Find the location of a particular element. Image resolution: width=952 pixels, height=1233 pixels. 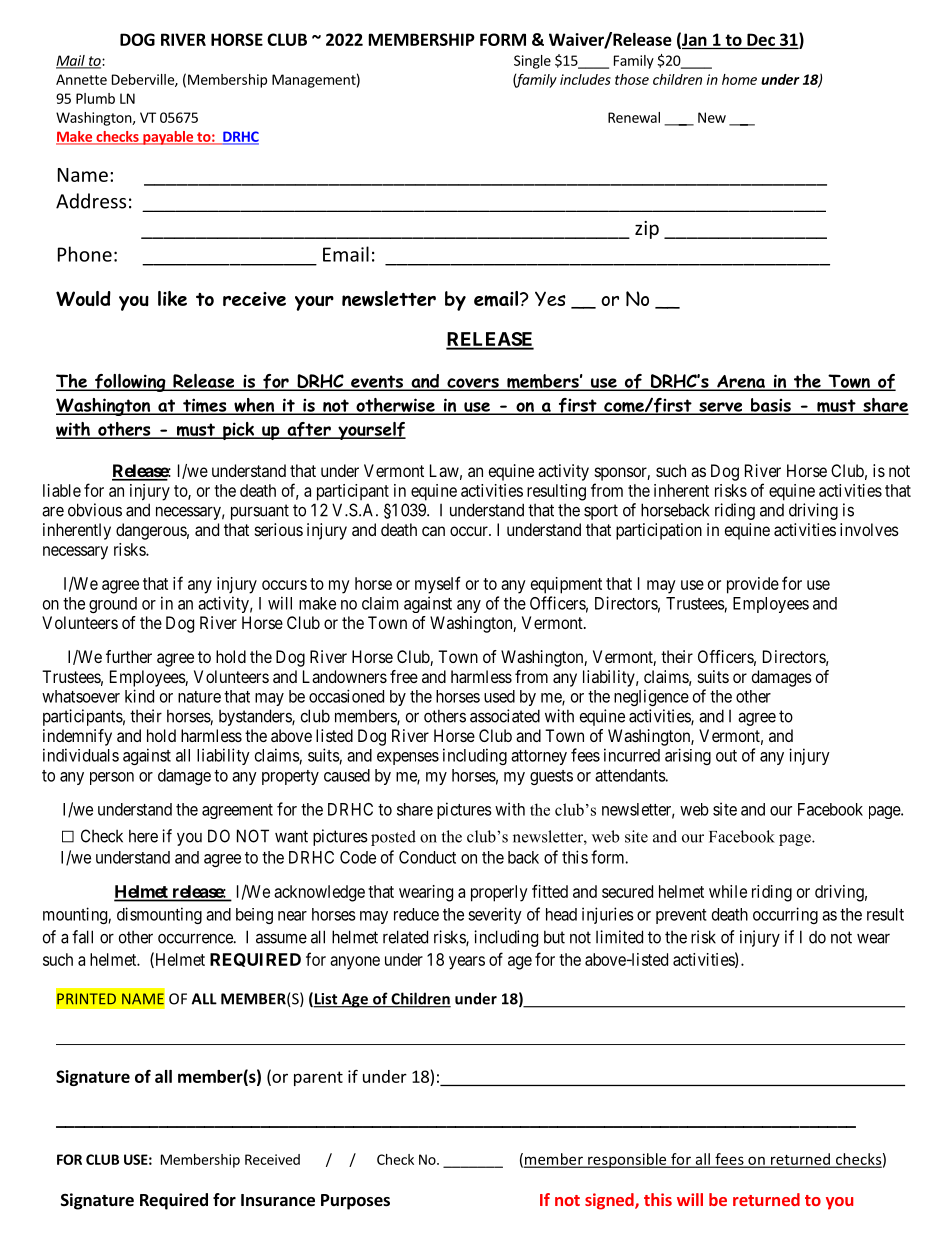

Arena is located at coordinates (741, 382).
